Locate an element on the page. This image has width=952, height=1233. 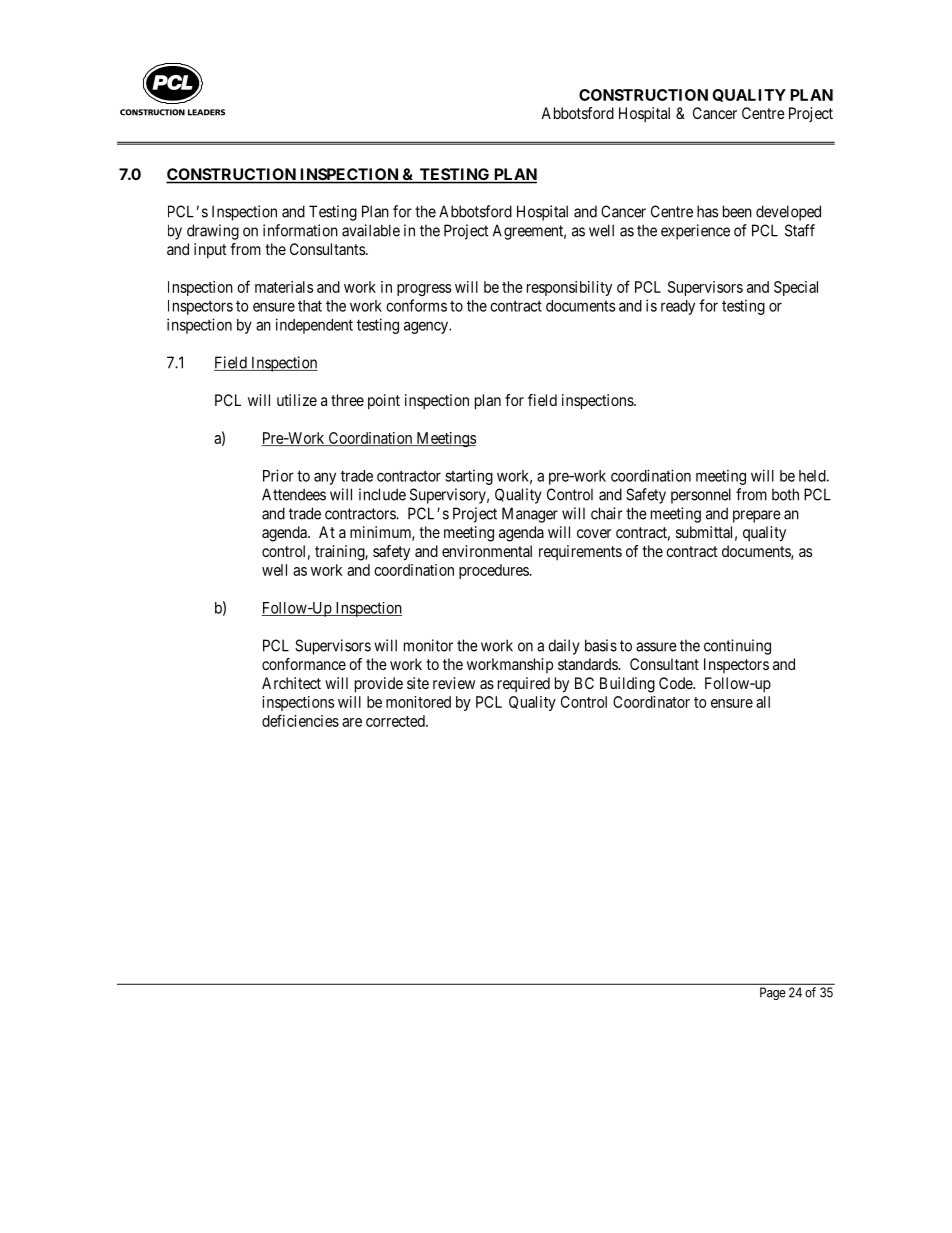
continuing is located at coordinates (737, 647).
